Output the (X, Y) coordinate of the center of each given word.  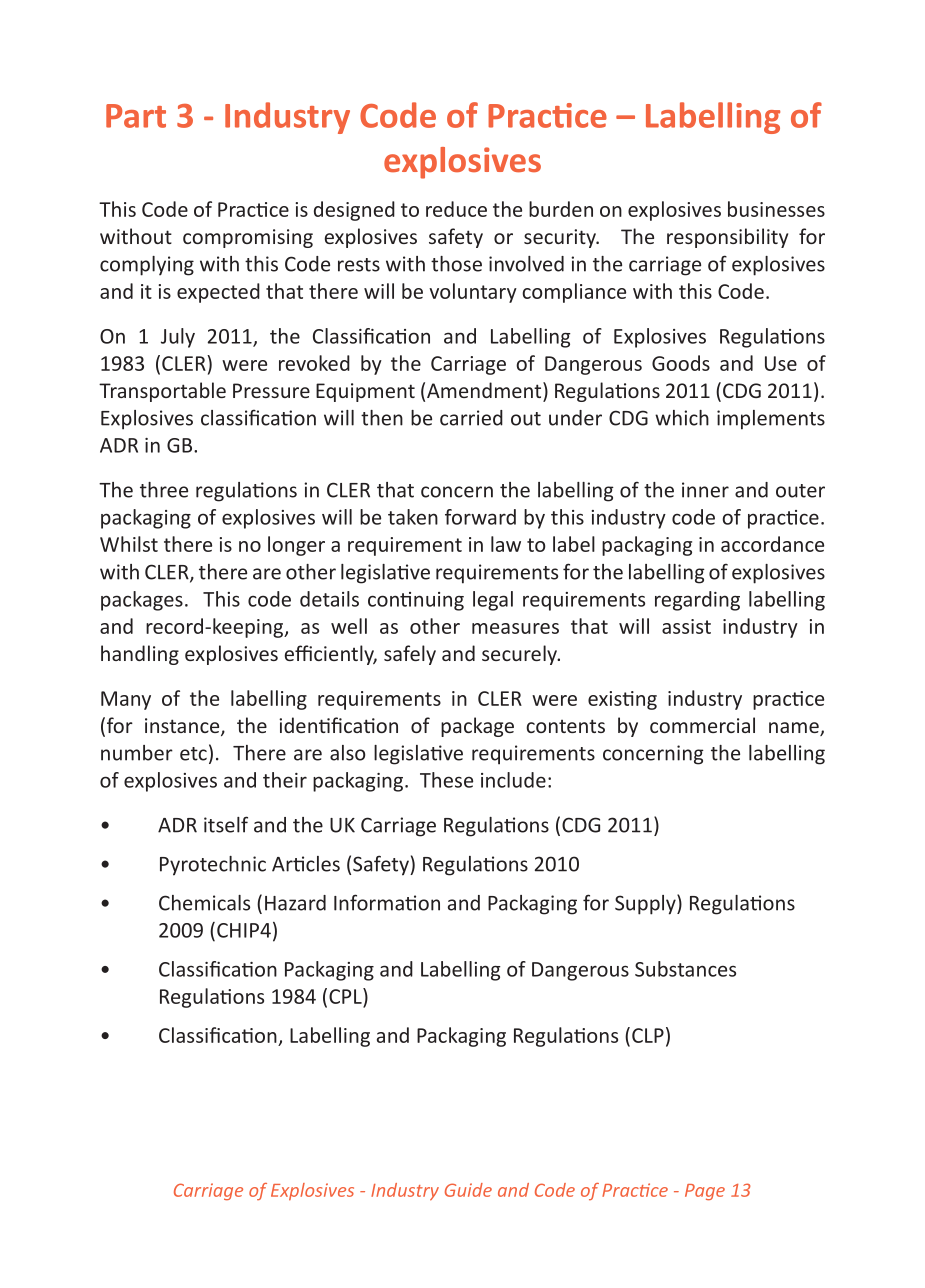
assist (686, 626)
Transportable (162, 392)
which (682, 418)
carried (471, 418)
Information (387, 902)
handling (140, 655)
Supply (646, 904)
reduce (456, 209)
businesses (776, 209)
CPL (346, 996)
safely (410, 655)
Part (136, 116)
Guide (468, 1190)
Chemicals (204, 903)
